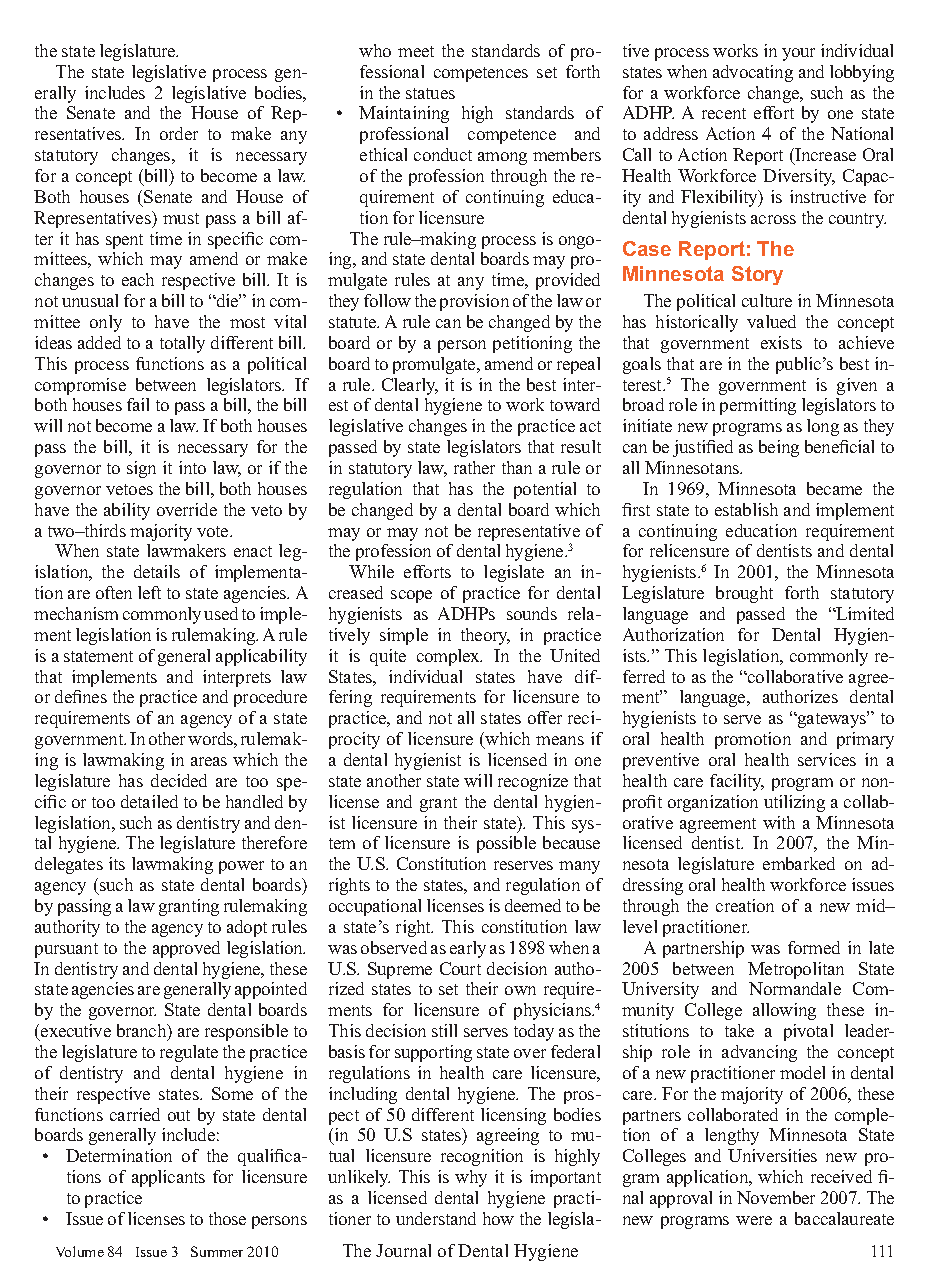 Image resolution: width=930 pixels, height=1288 pixels. I want to click on statues, so click(430, 93).
